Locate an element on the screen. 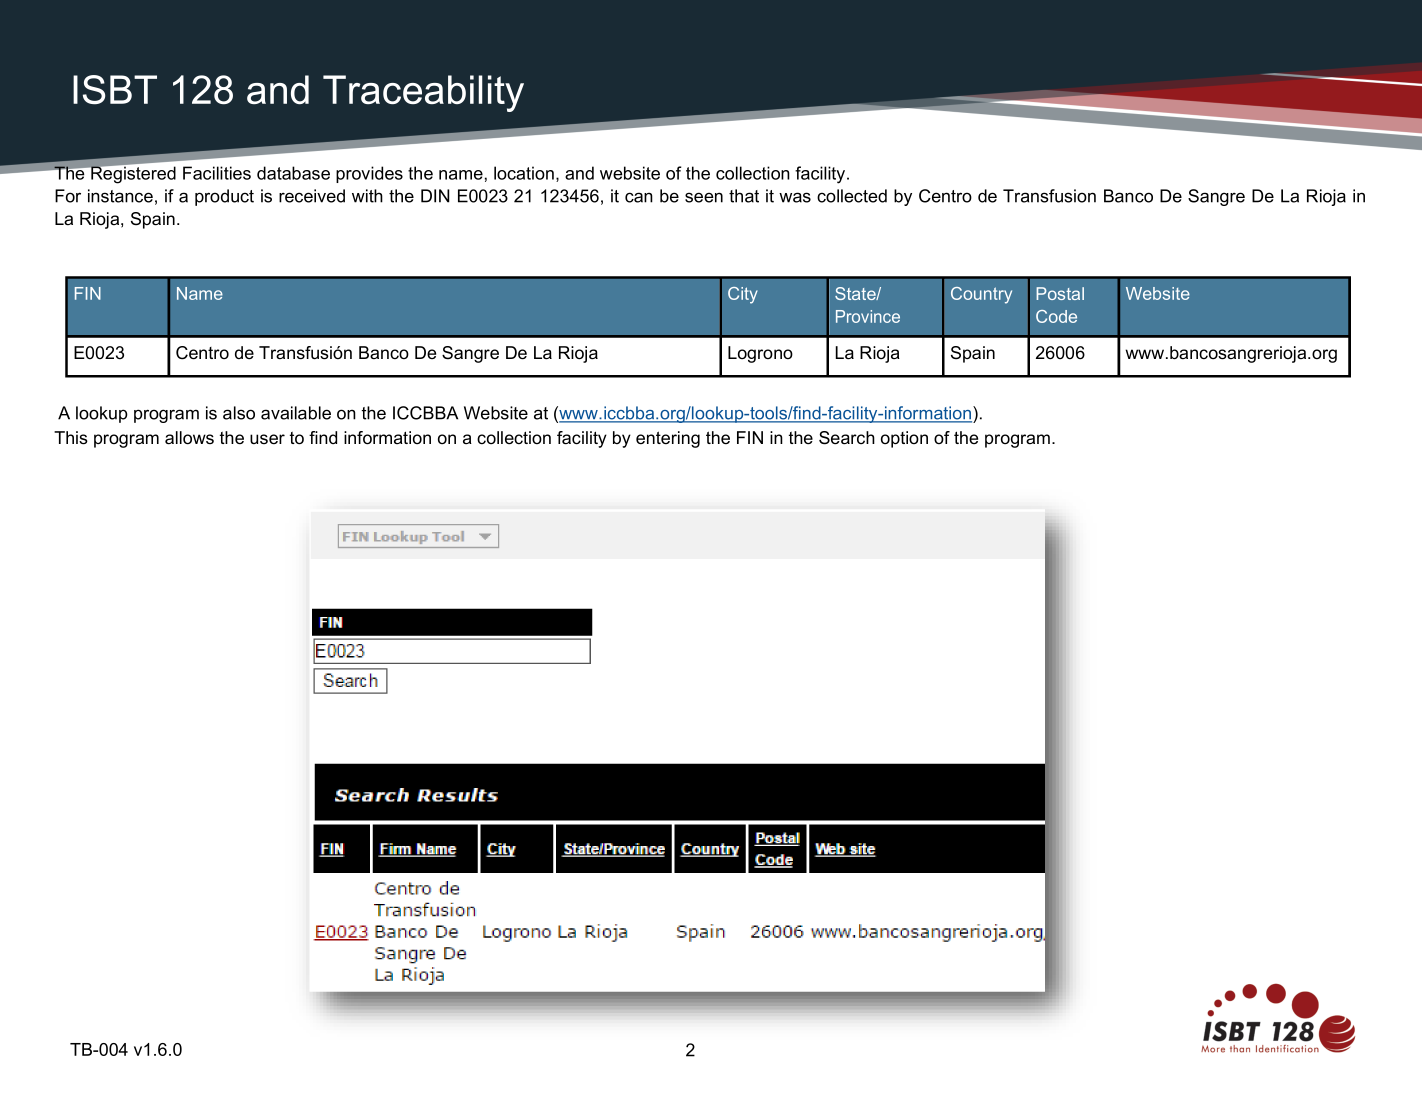 This screenshot has height=1099, width=1422. Country is located at coordinates (981, 295).
